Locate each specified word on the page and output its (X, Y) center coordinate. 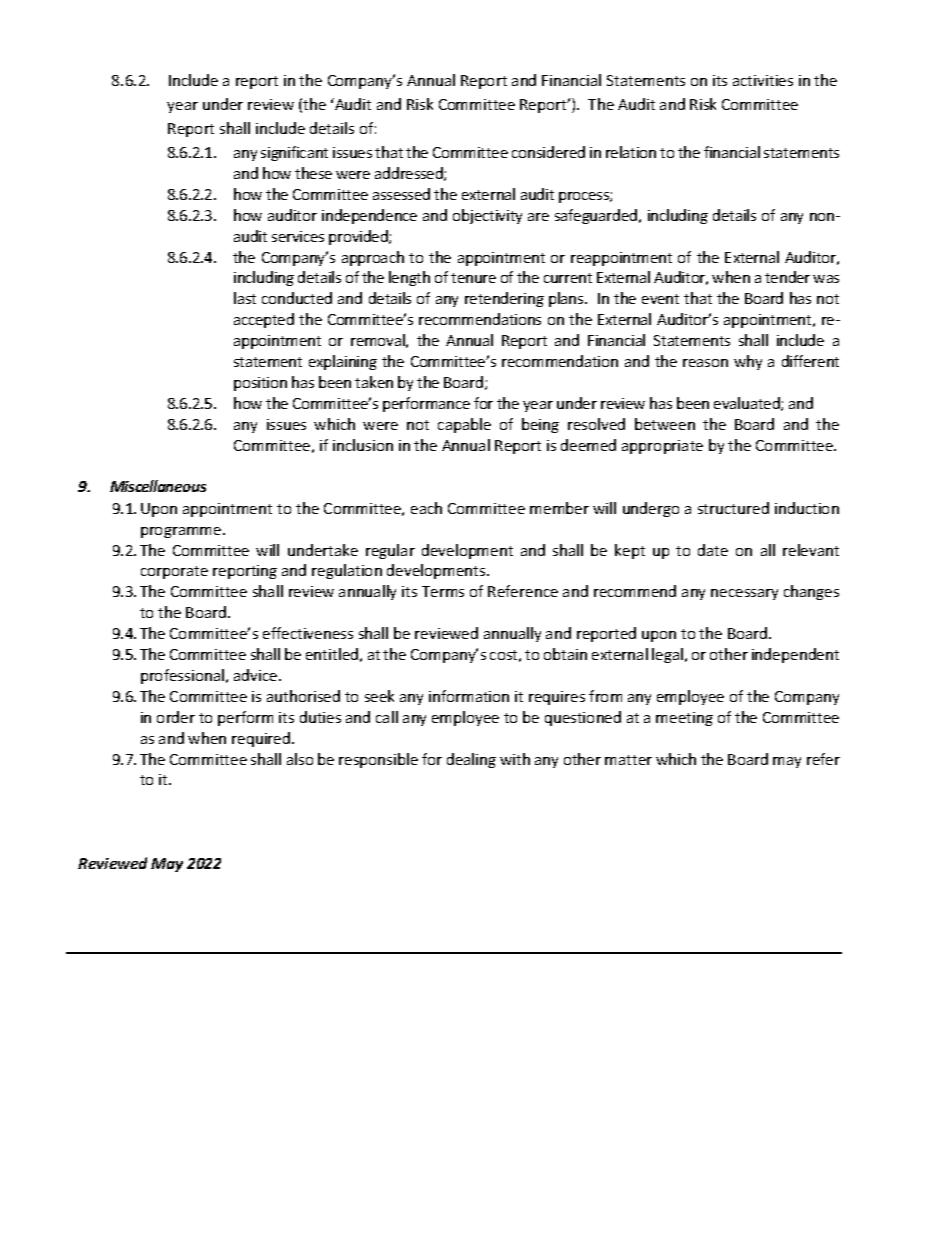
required (262, 739)
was (826, 279)
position (260, 384)
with (515, 759)
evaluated (748, 404)
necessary (744, 594)
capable (464, 425)
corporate (174, 572)
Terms (443, 591)
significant (294, 153)
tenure (473, 278)
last (245, 298)
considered (548, 152)
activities (763, 80)
